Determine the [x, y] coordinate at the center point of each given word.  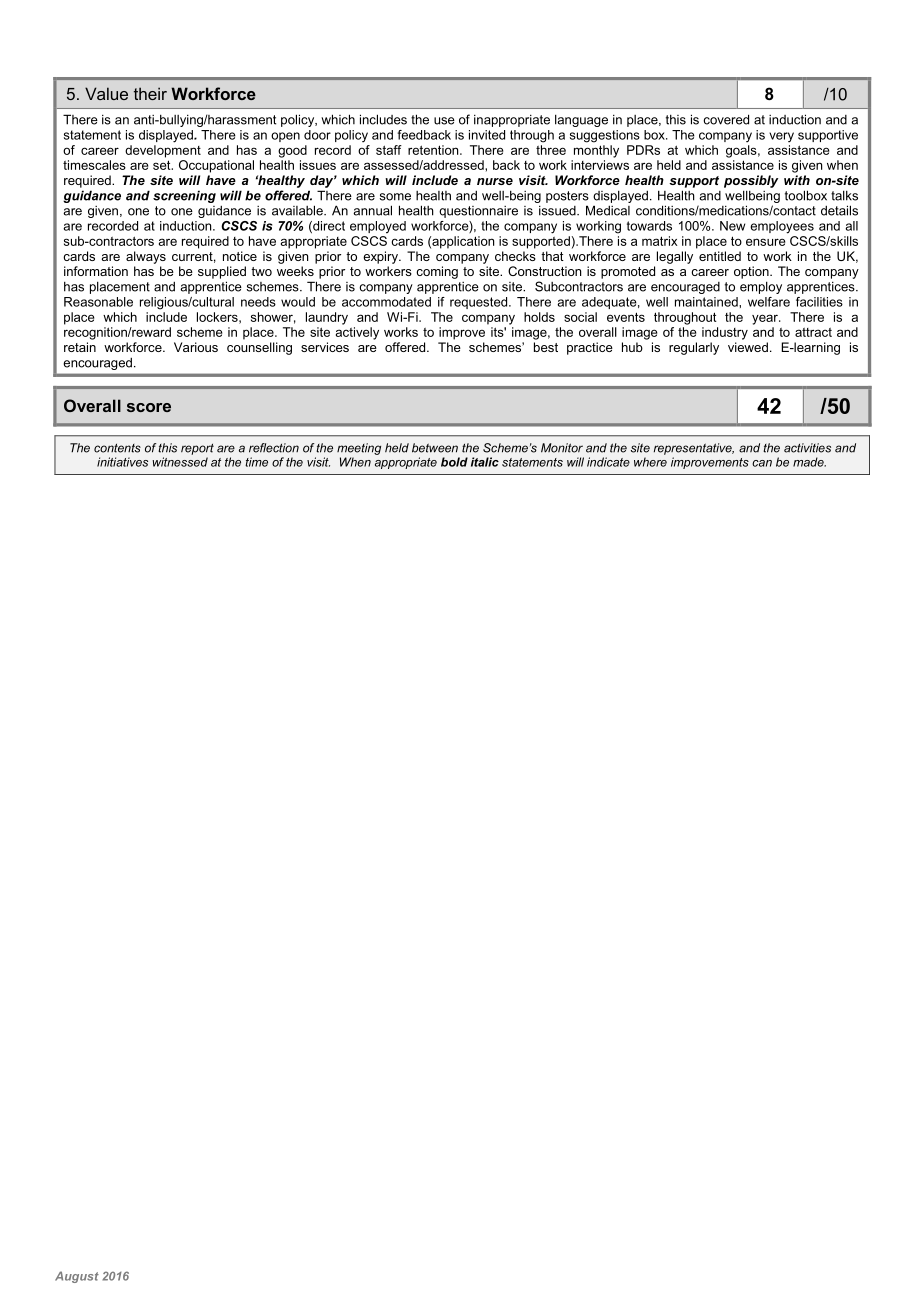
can [762, 463]
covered [726, 119]
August [77, 1277]
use [444, 121]
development [163, 151]
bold [454, 462]
